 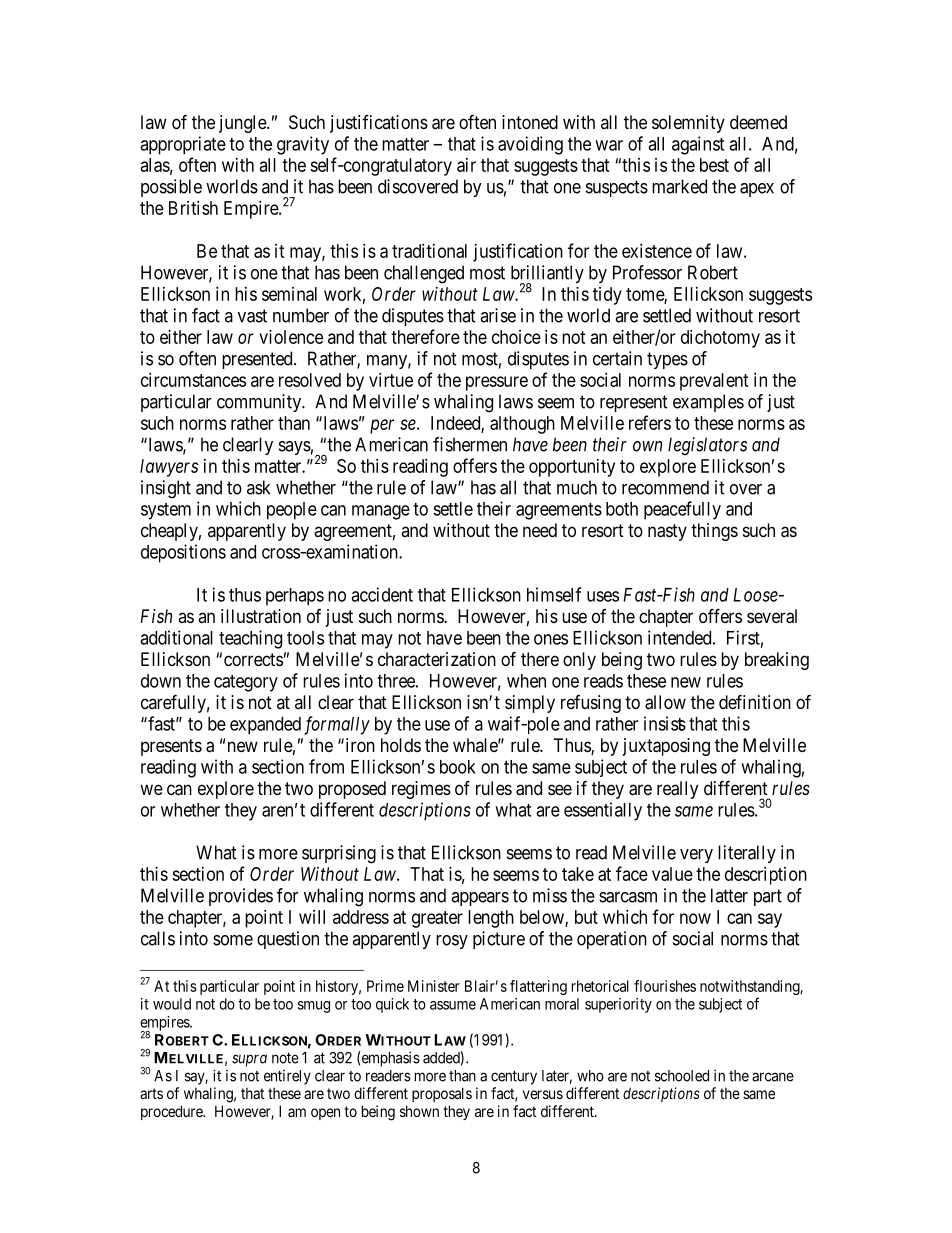 I want to click on against, so click(x=698, y=145).
